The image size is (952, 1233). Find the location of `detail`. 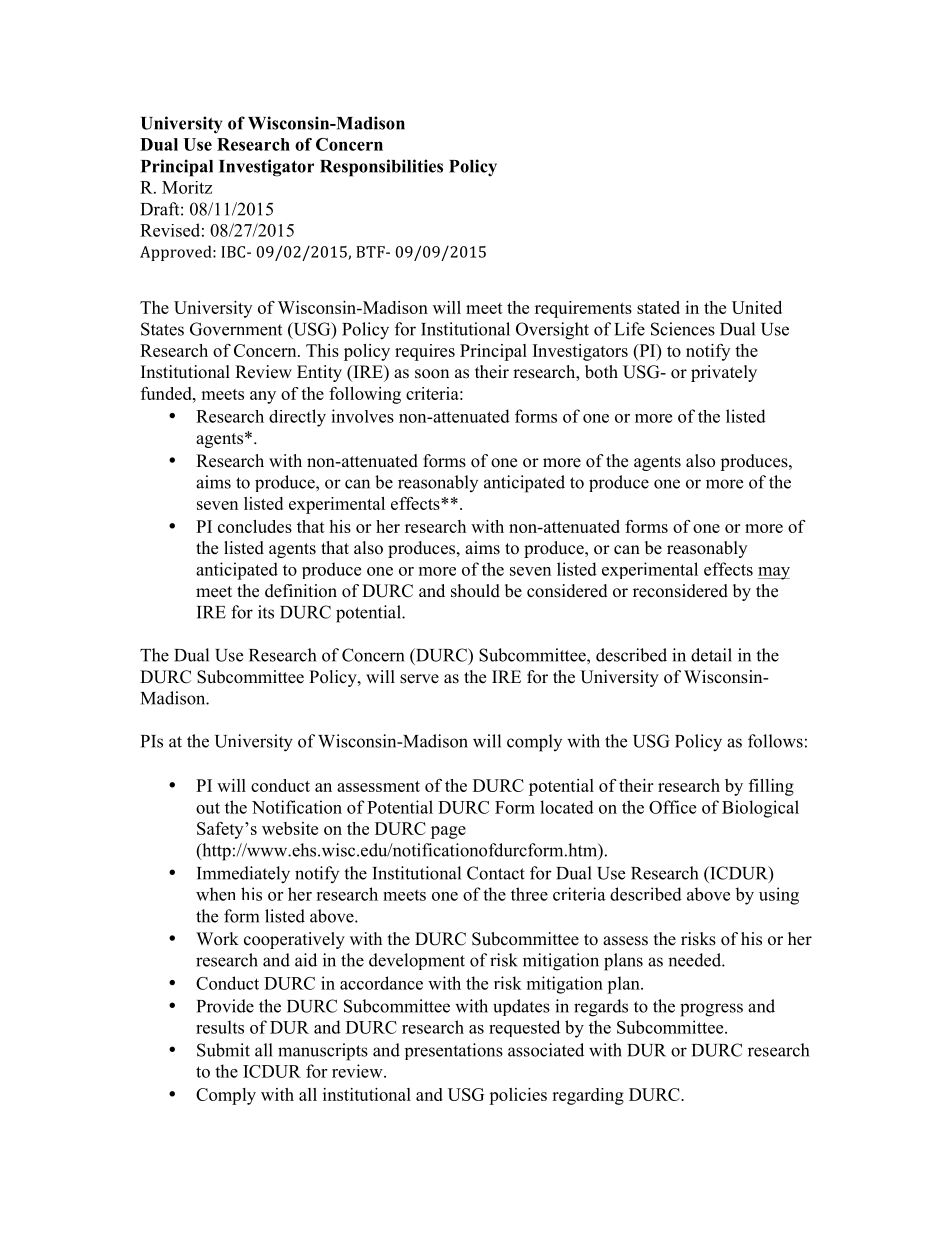

detail is located at coordinates (711, 655).
